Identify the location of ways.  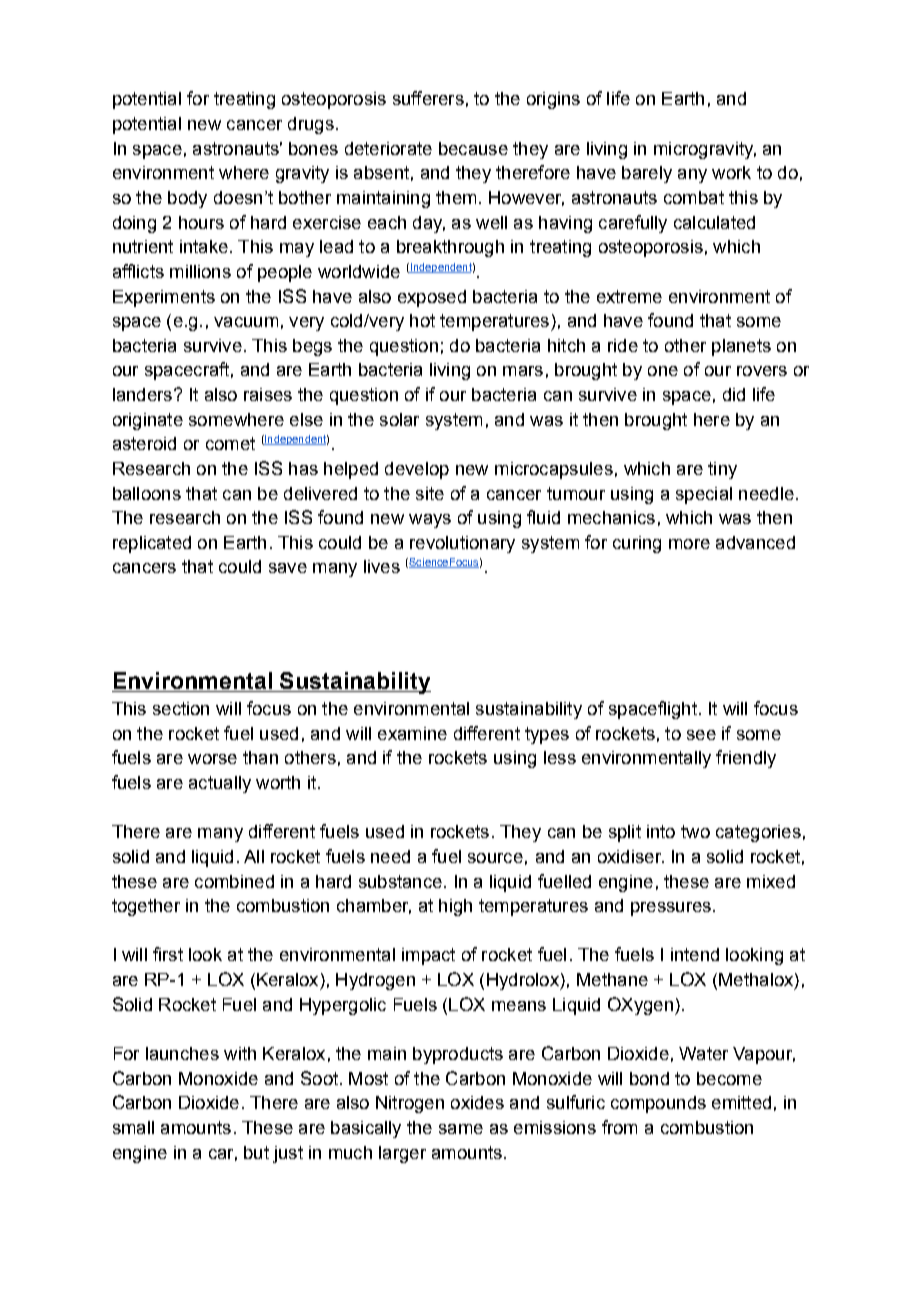
(430, 521).
